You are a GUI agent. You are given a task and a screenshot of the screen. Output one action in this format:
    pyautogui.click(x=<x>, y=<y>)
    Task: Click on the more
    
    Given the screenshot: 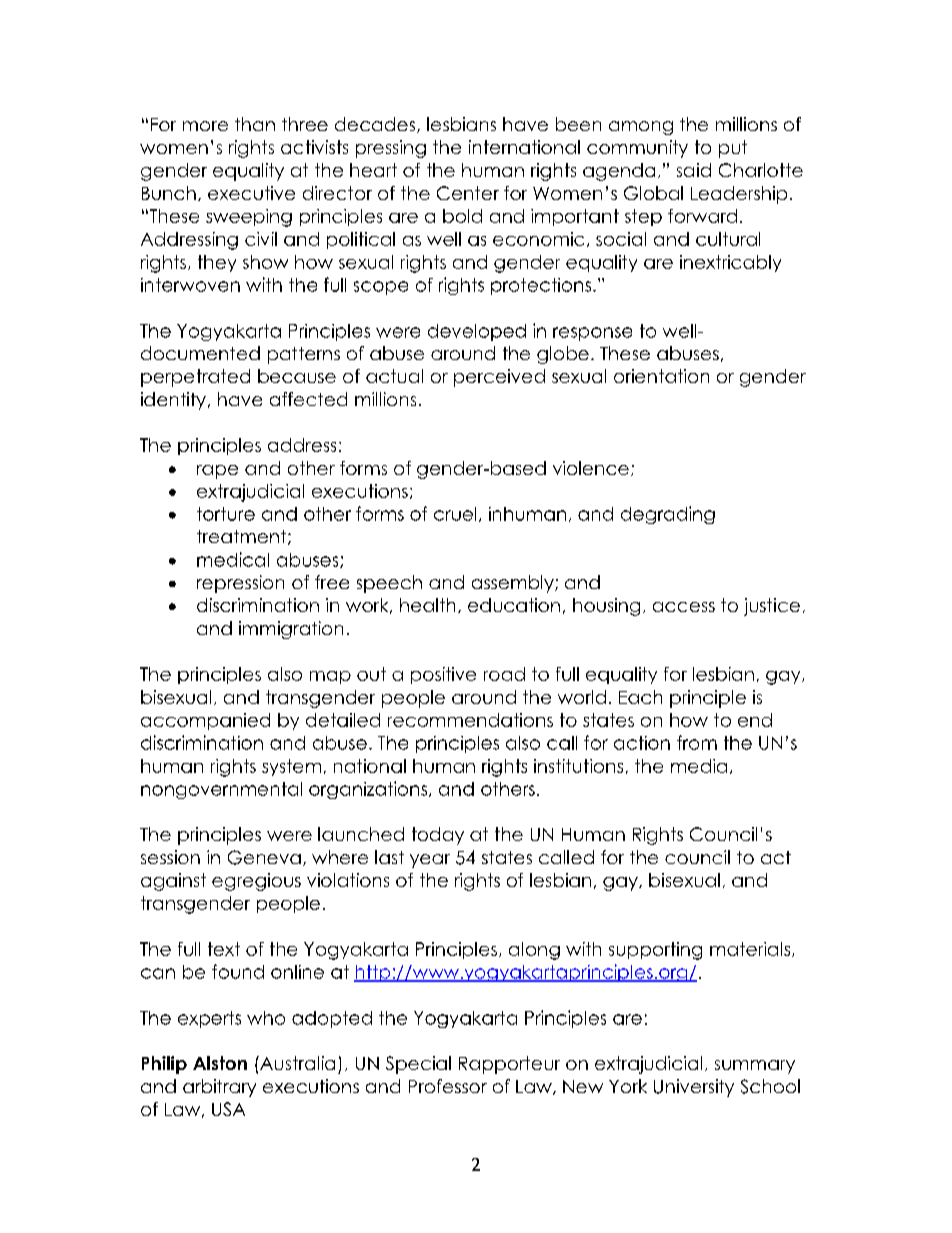 What is the action you would take?
    pyautogui.click(x=205, y=126)
